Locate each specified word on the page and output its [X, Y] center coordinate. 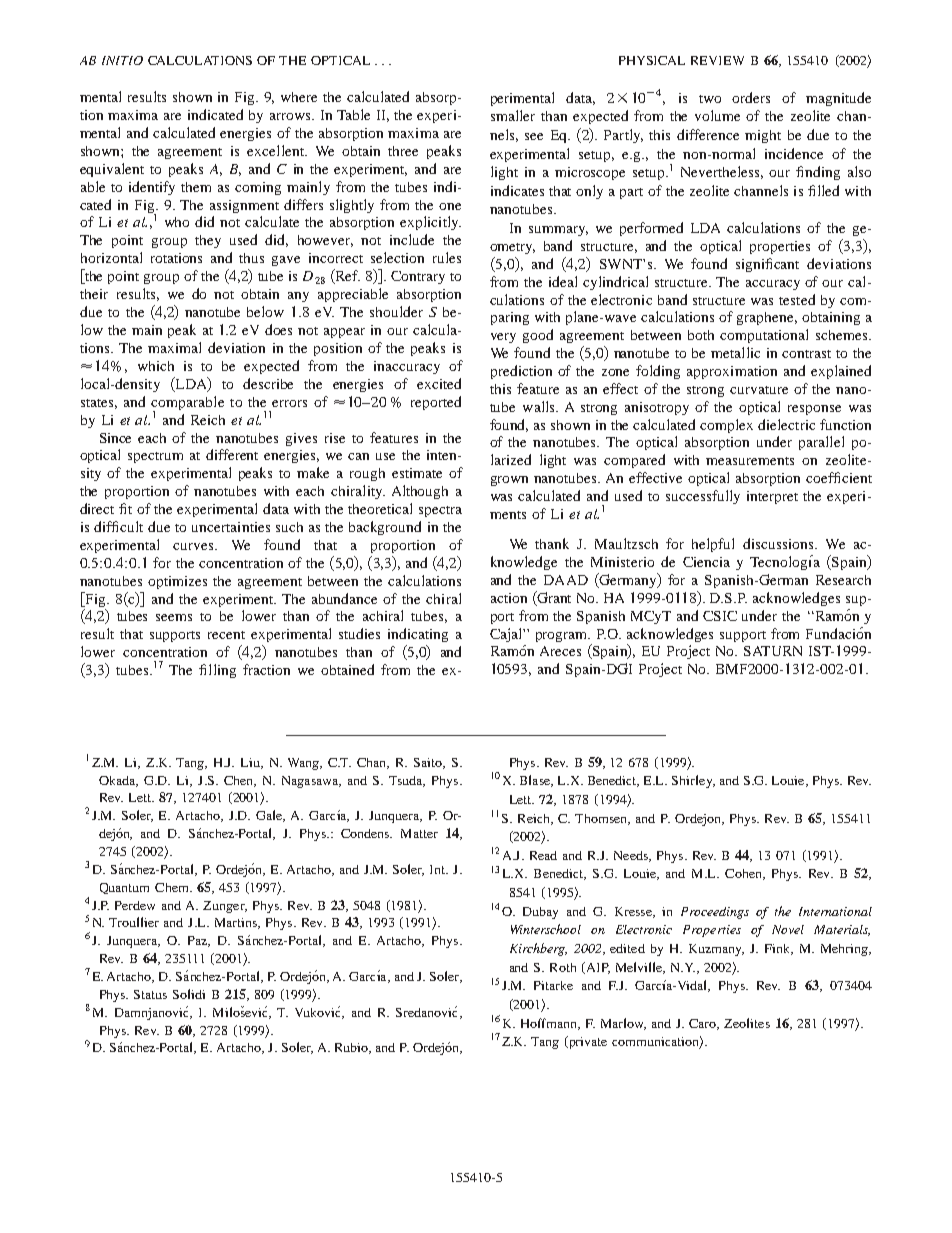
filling [217, 671]
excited [439, 383]
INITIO [122, 60]
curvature [759, 390]
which [156, 366]
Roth [563, 967]
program [563, 637]
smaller [513, 115]
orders [751, 97]
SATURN [773, 651]
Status [150, 994]
